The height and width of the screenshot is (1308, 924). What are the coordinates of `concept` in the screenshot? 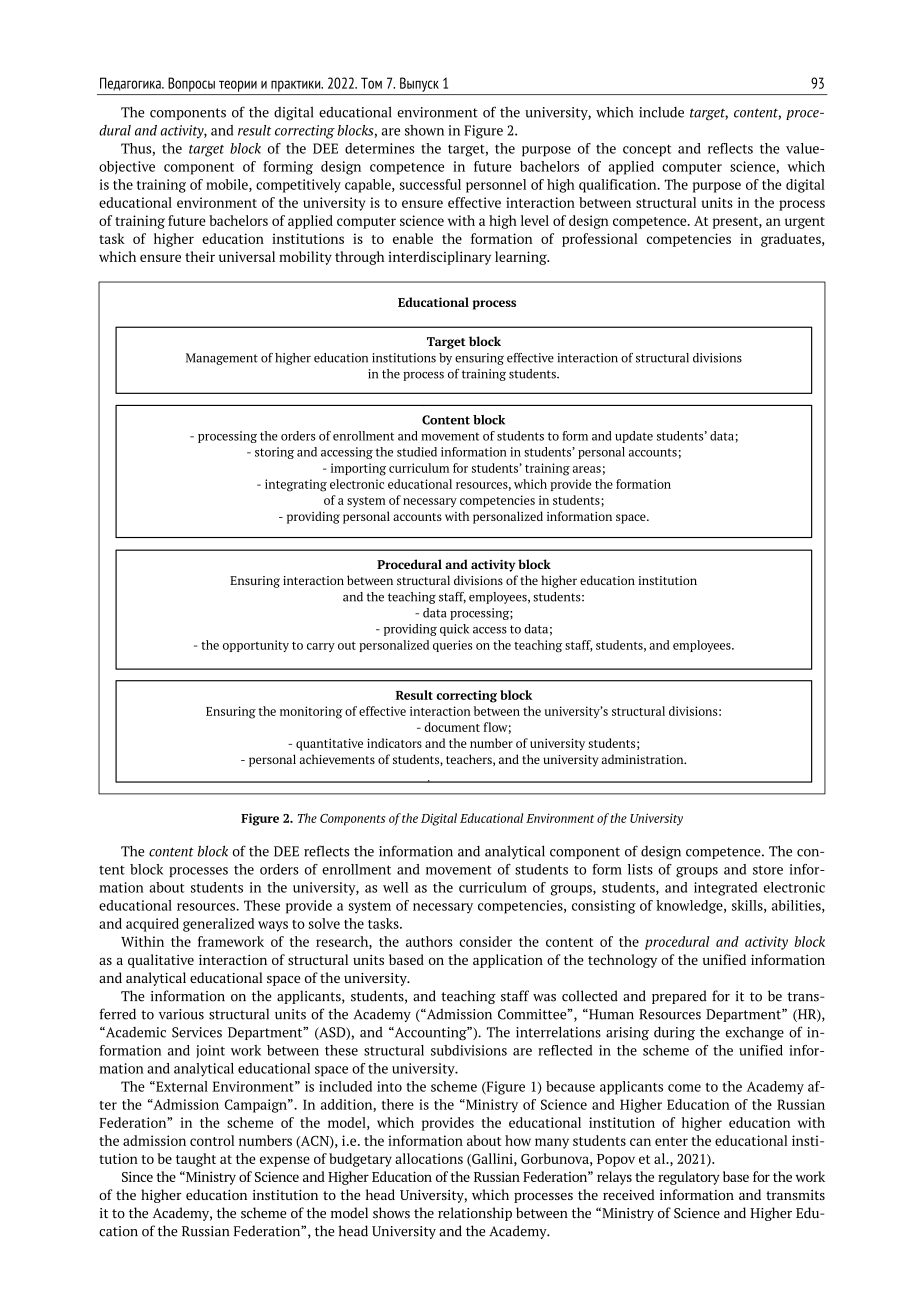 It's located at (647, 150).
